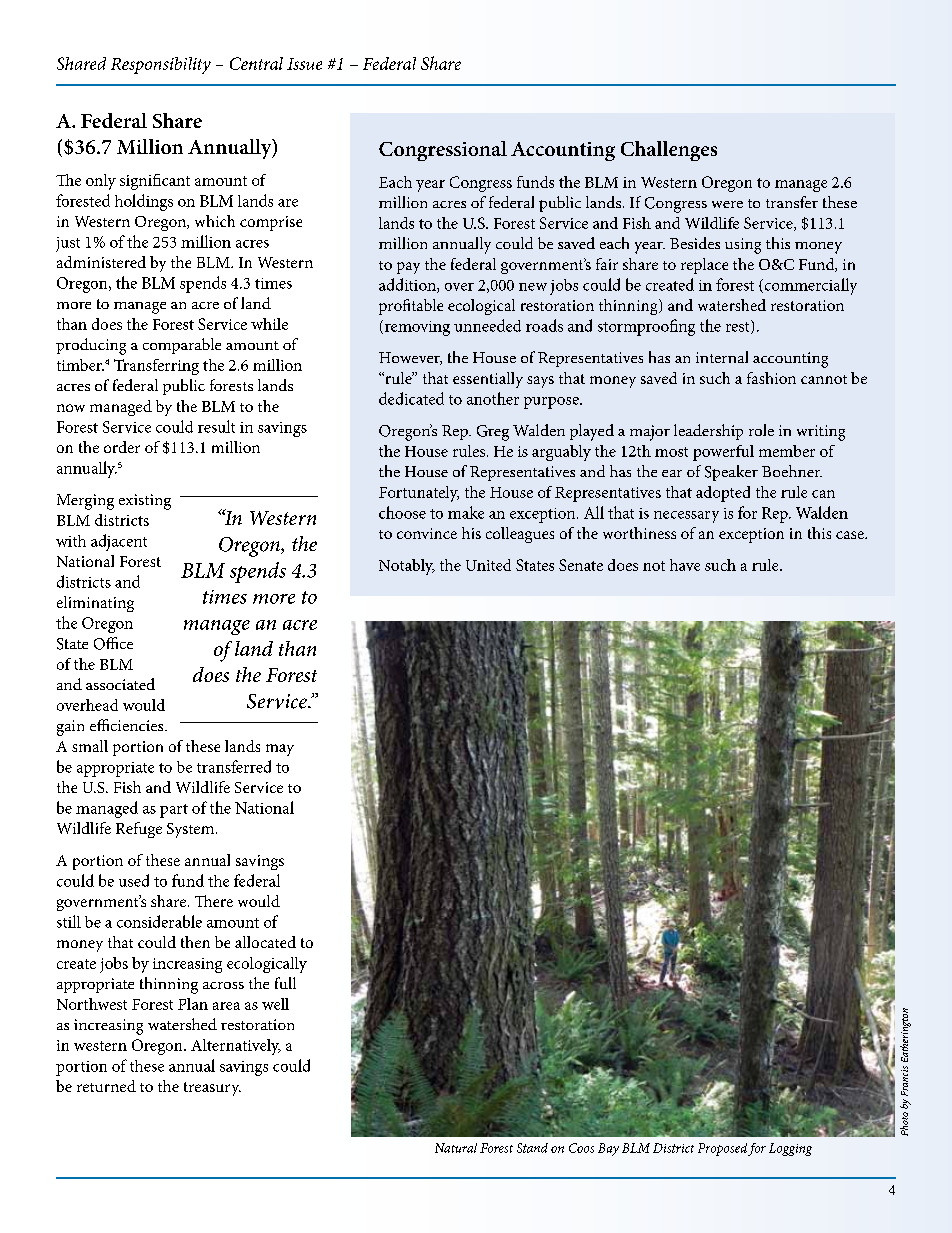 The image size is (952, 1233). What do you see at coordinates (488, 565) in the document?
I see `United` at bounding box center [488, 565].
